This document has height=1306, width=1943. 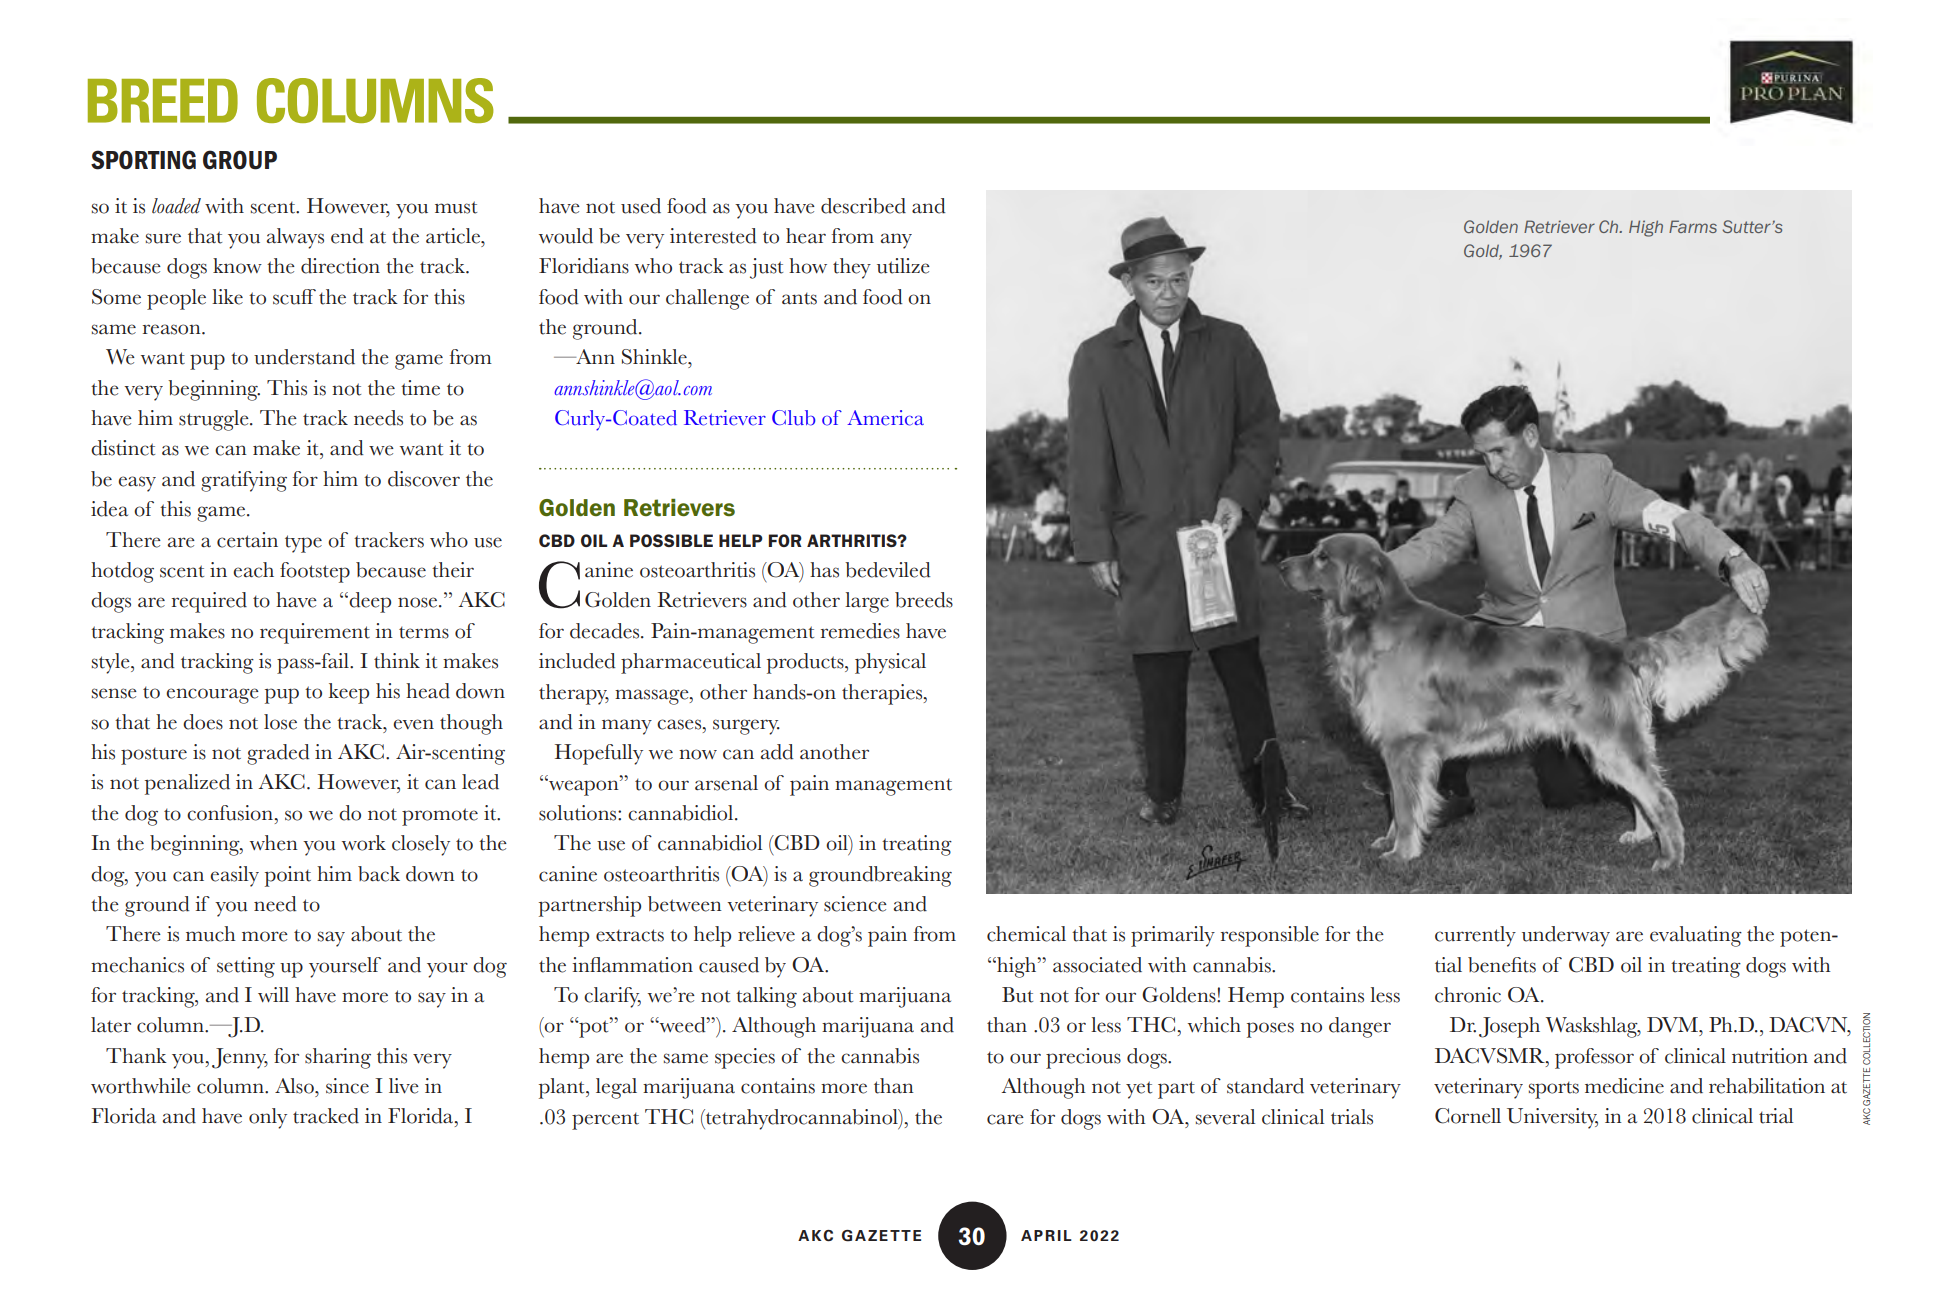 What do you see at coordinates (240, 160) in the document?
I see `GROUP` at bounding box center [240, 160].
